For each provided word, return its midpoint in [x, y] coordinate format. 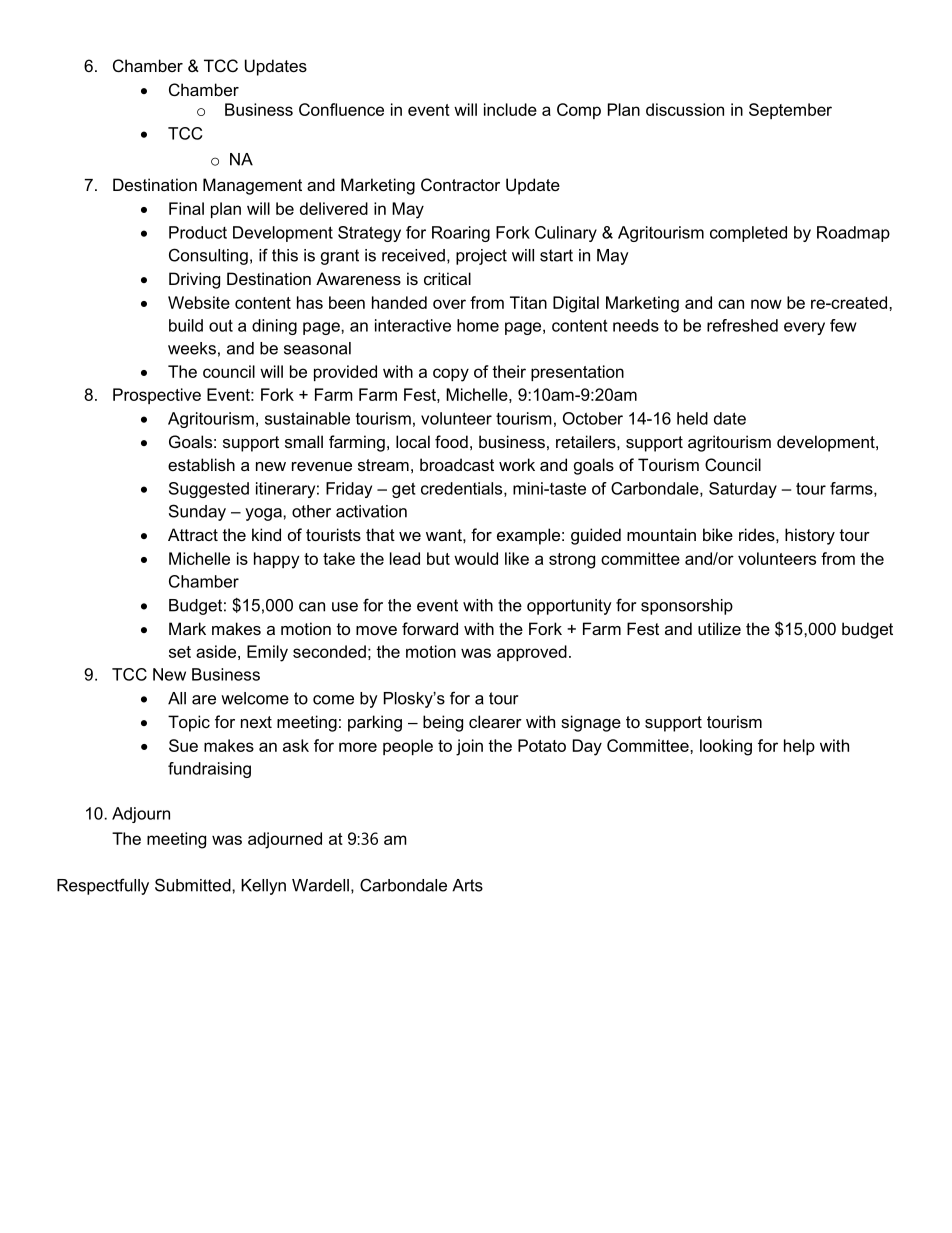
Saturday [743, 490]
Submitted [194, 885]
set [180, 652]
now [766, 304]
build [186, 325]
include [510, 109]
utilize [719, 628]
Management [252, 186]
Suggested [209, 490]
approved [532, 653]
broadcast [457, 464]
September [790, 111]
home [478, 325]
